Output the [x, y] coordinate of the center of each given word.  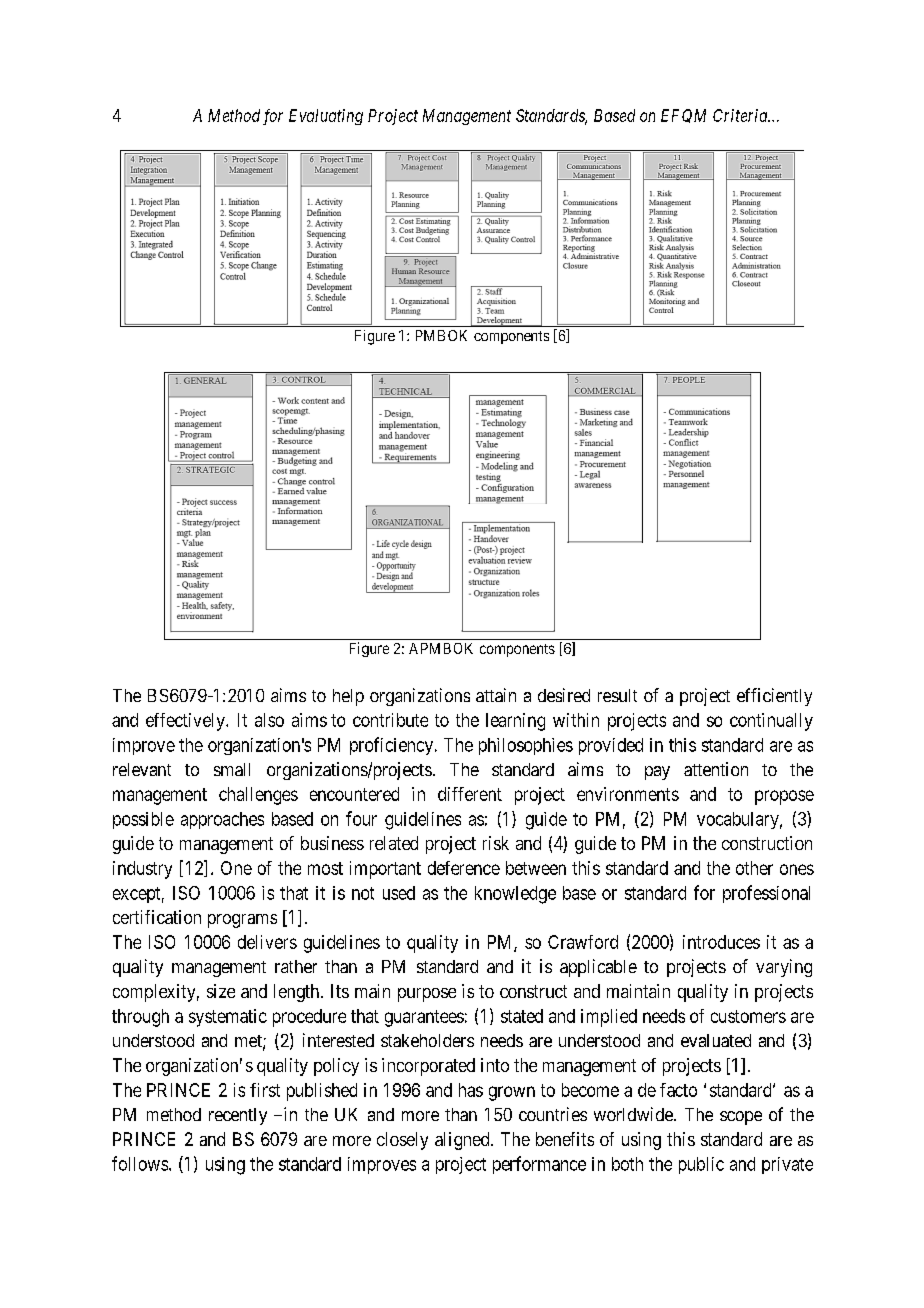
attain [496, 695]
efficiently [774, 697]
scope [741, 1118]
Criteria [741, 115]
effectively [186, 722]
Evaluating [326, 117]
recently [238, 1116]
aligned [463, 1141]
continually [771, 722]
